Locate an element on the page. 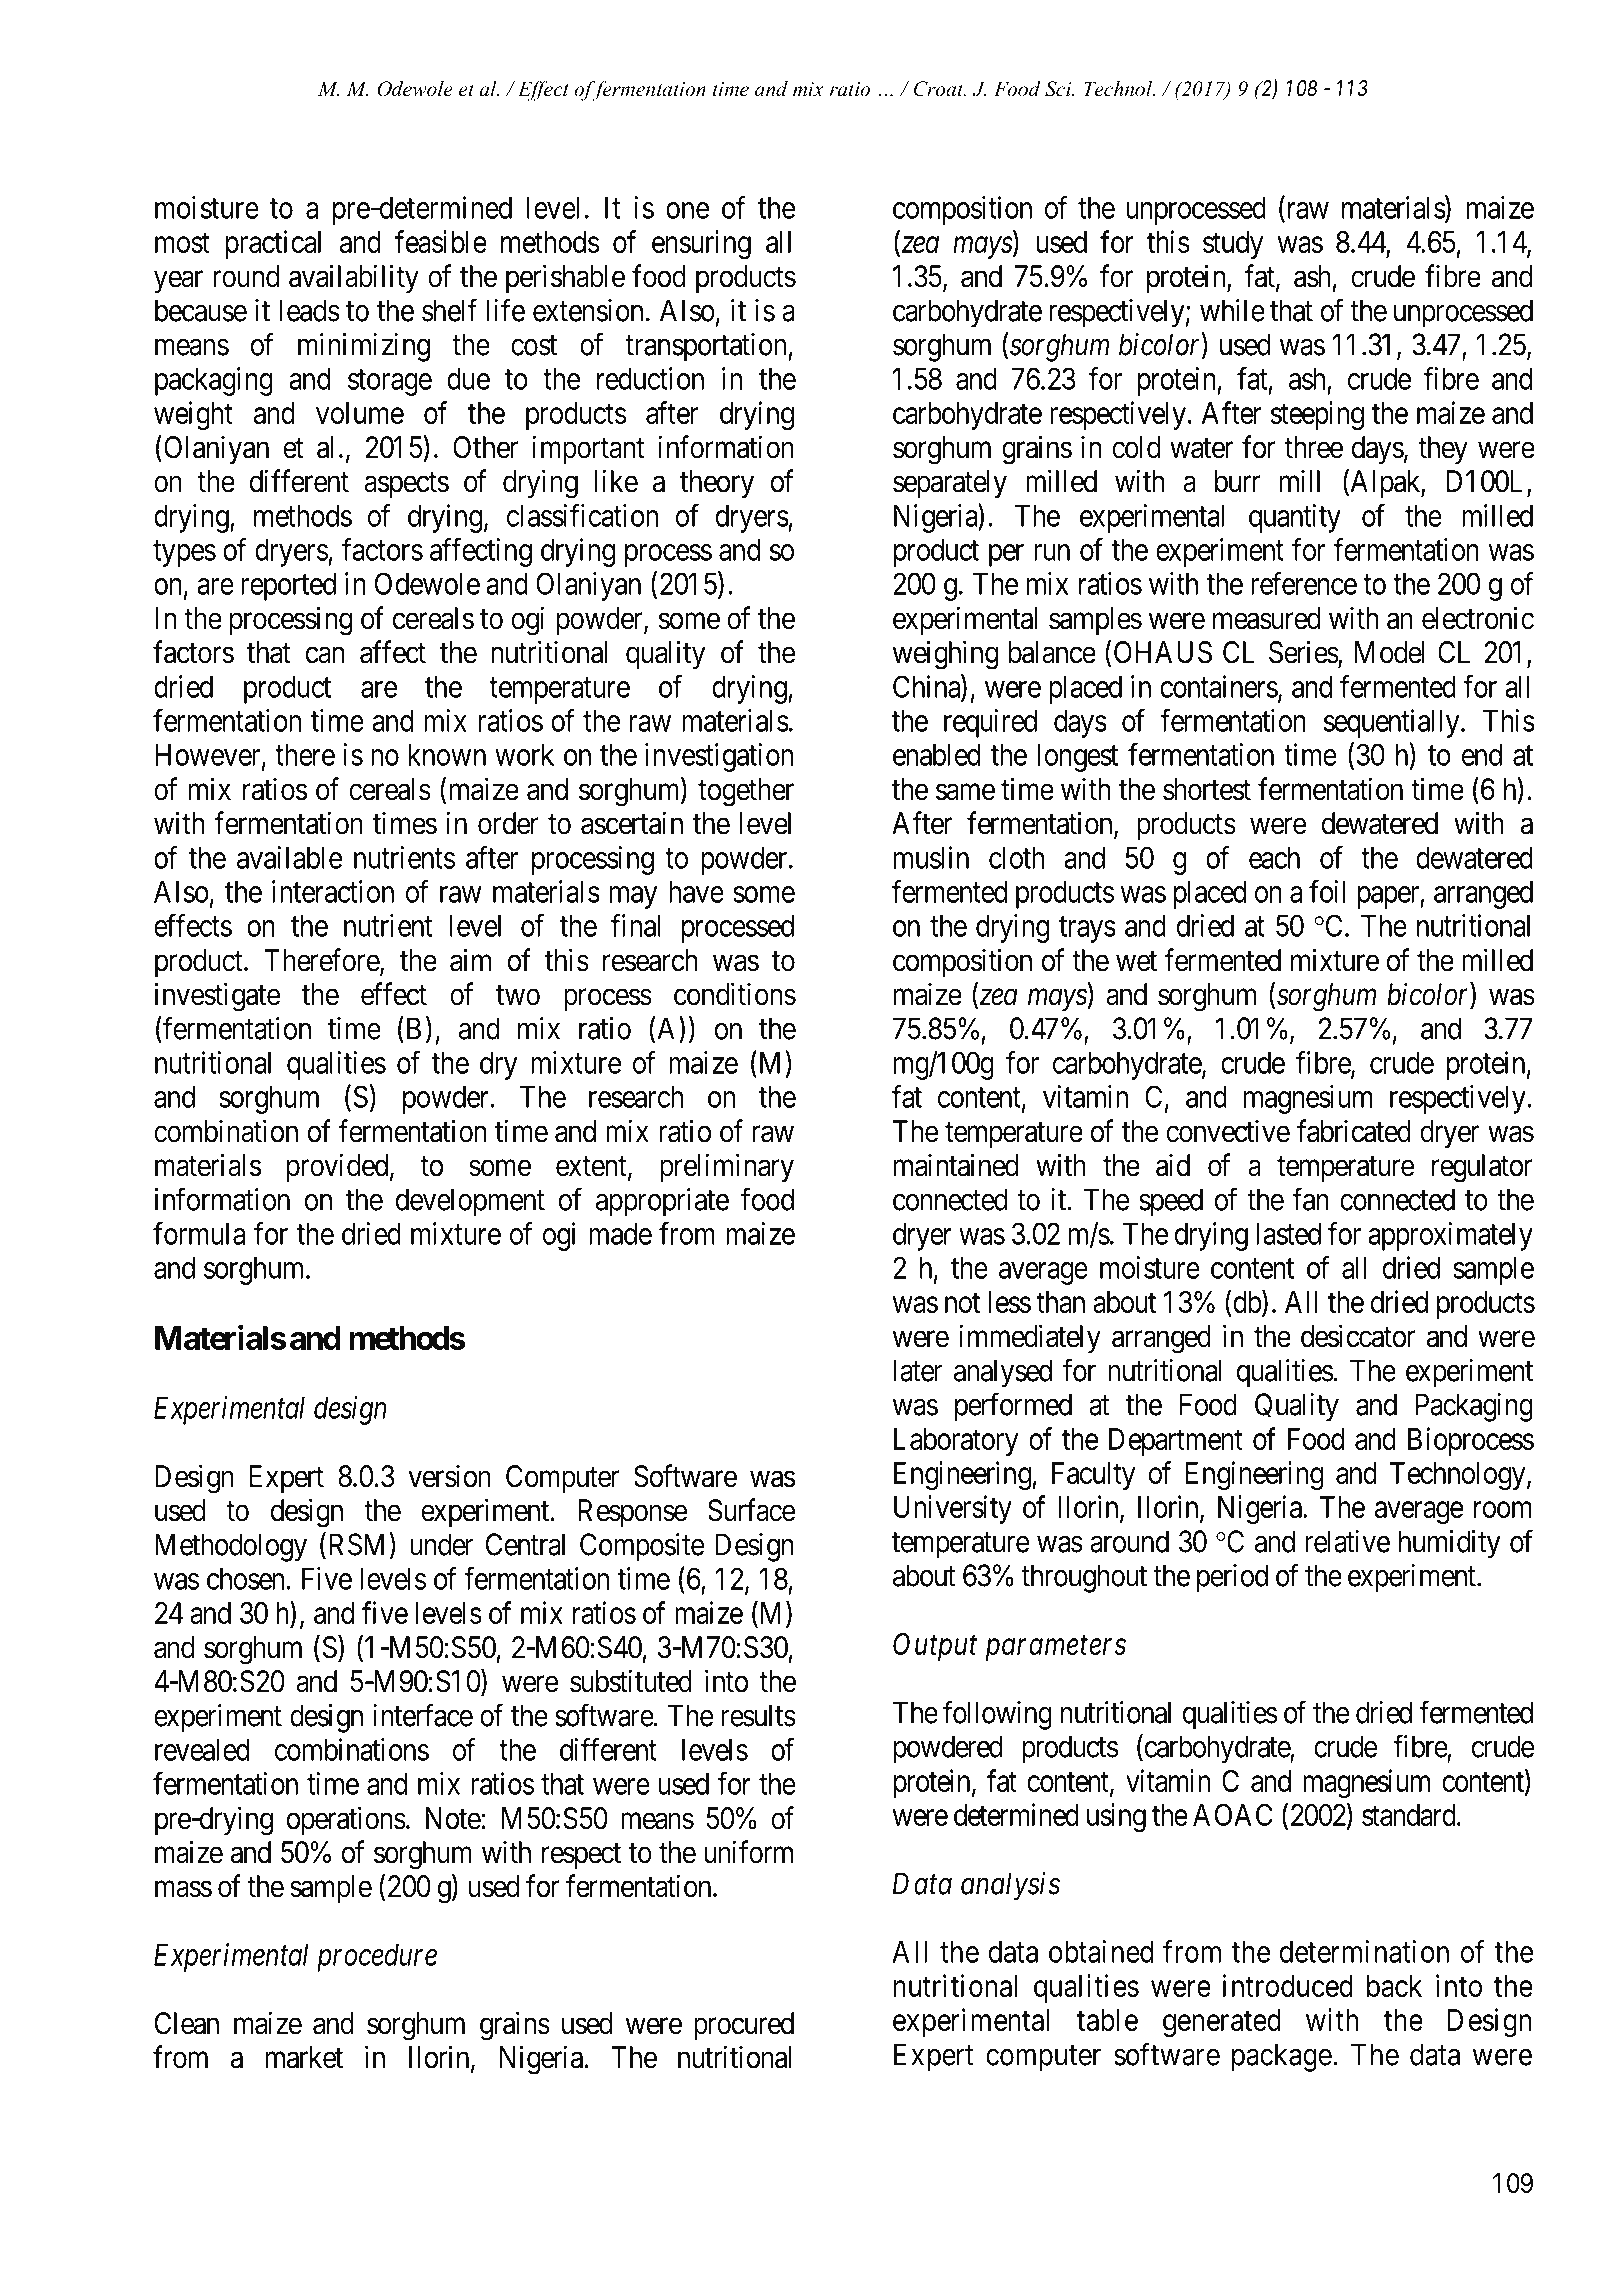  Croat is located at coordinates (940, 89).
